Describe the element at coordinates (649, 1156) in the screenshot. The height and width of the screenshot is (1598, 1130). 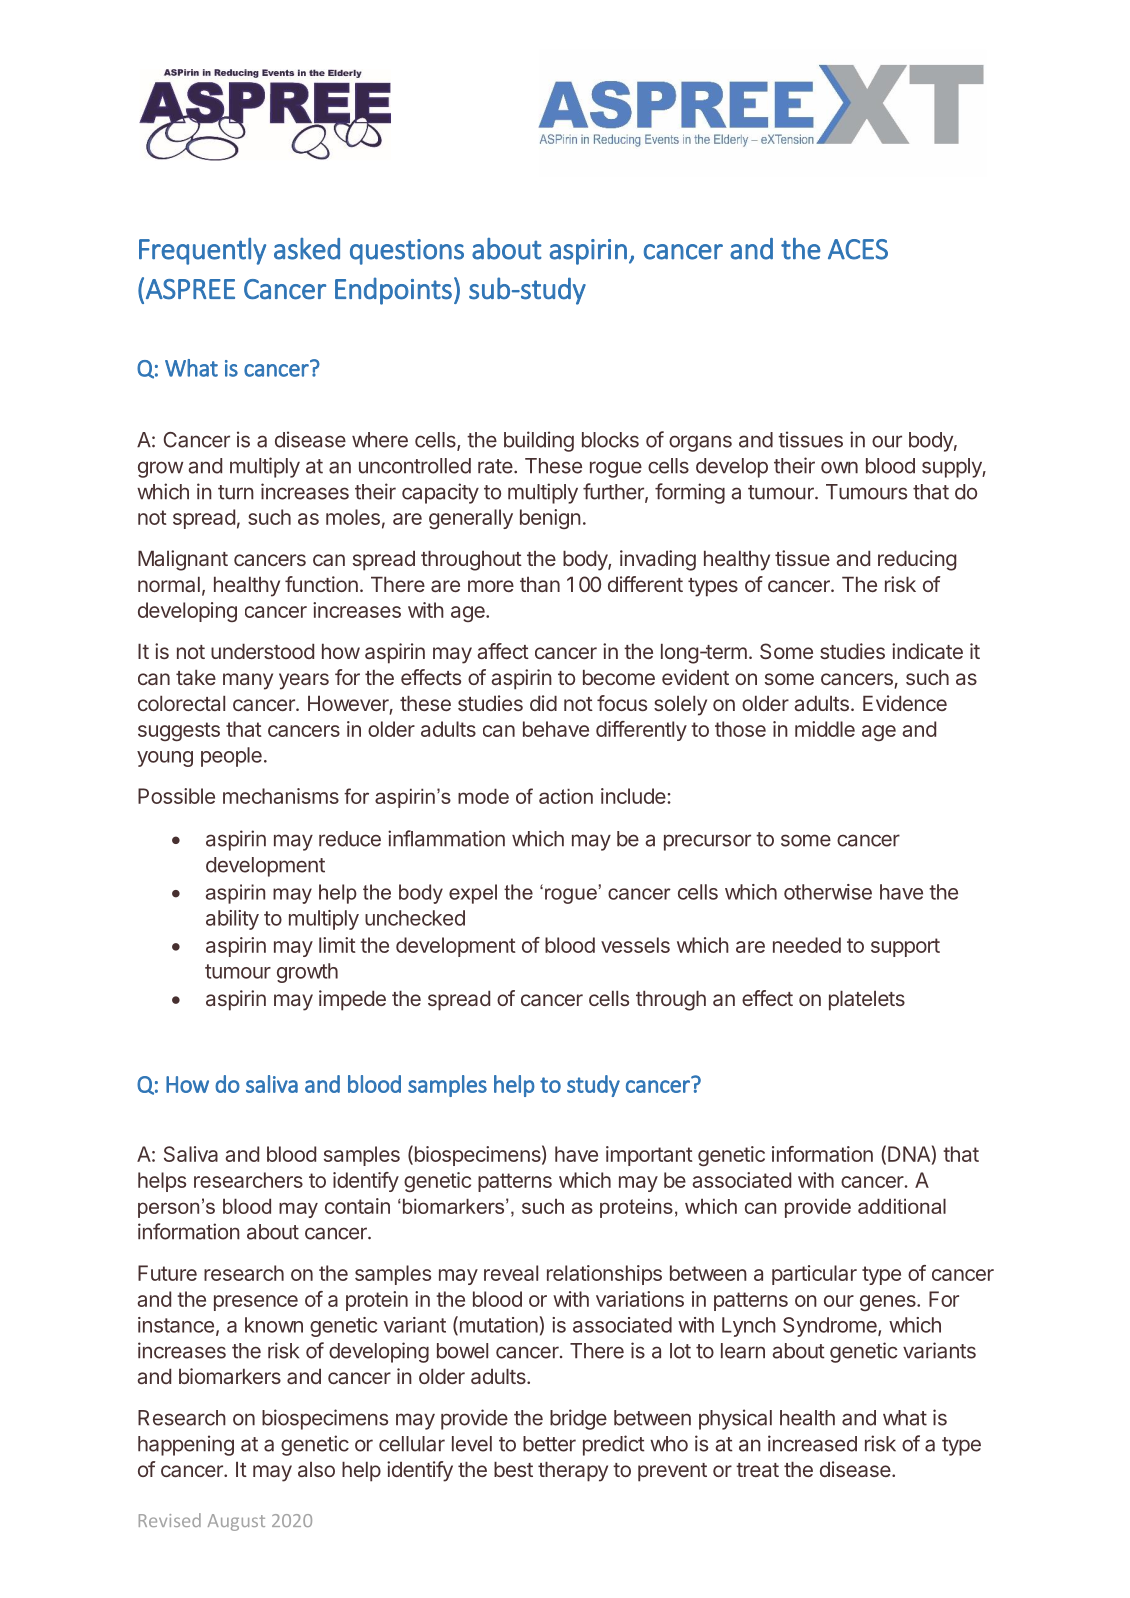
I see `important` at that location.
